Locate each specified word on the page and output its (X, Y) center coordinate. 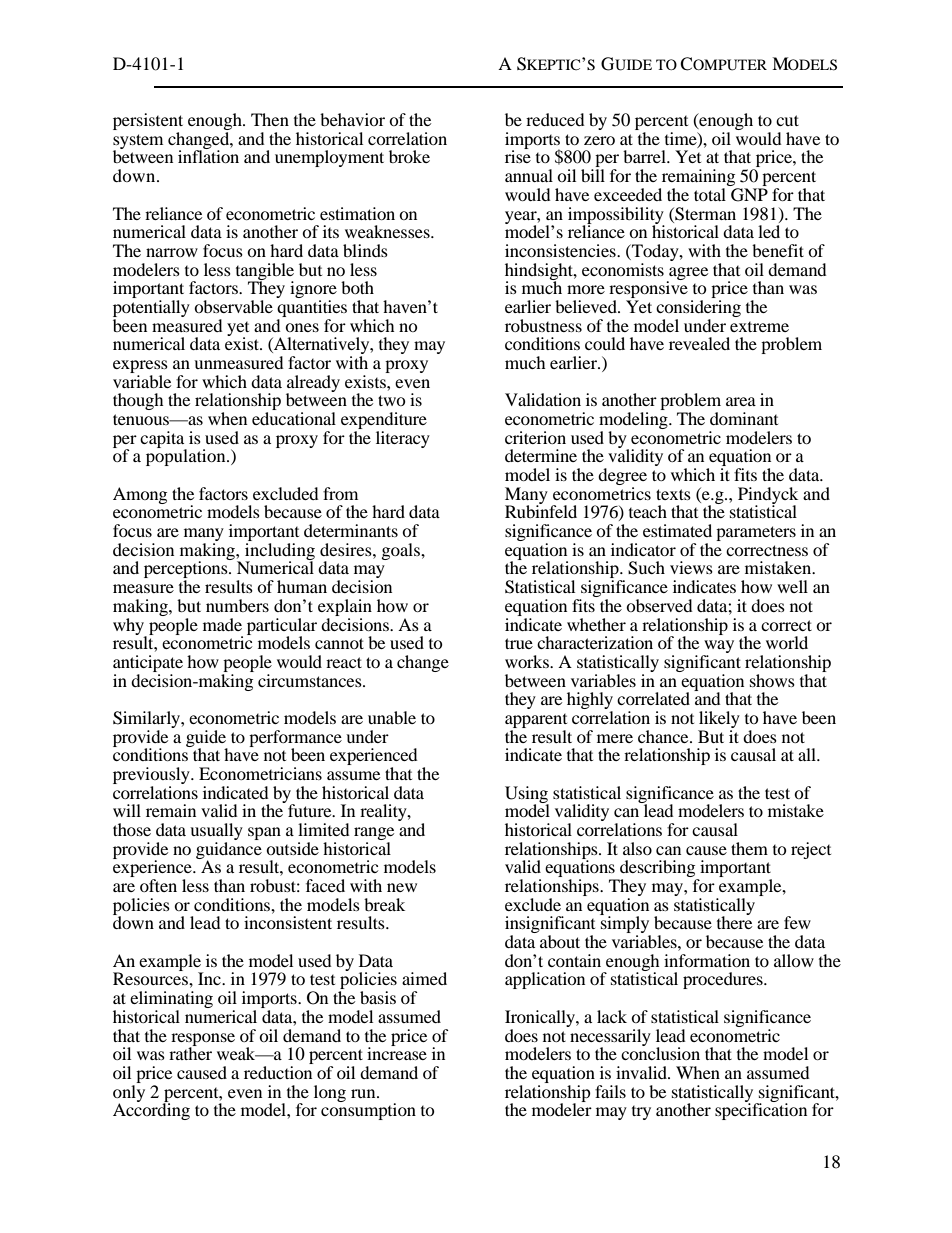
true (519, 643)
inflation (208, 155)
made (222, 624)
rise (518, 155)
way (718, 648)
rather (190, 1052)
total (710, 194)
